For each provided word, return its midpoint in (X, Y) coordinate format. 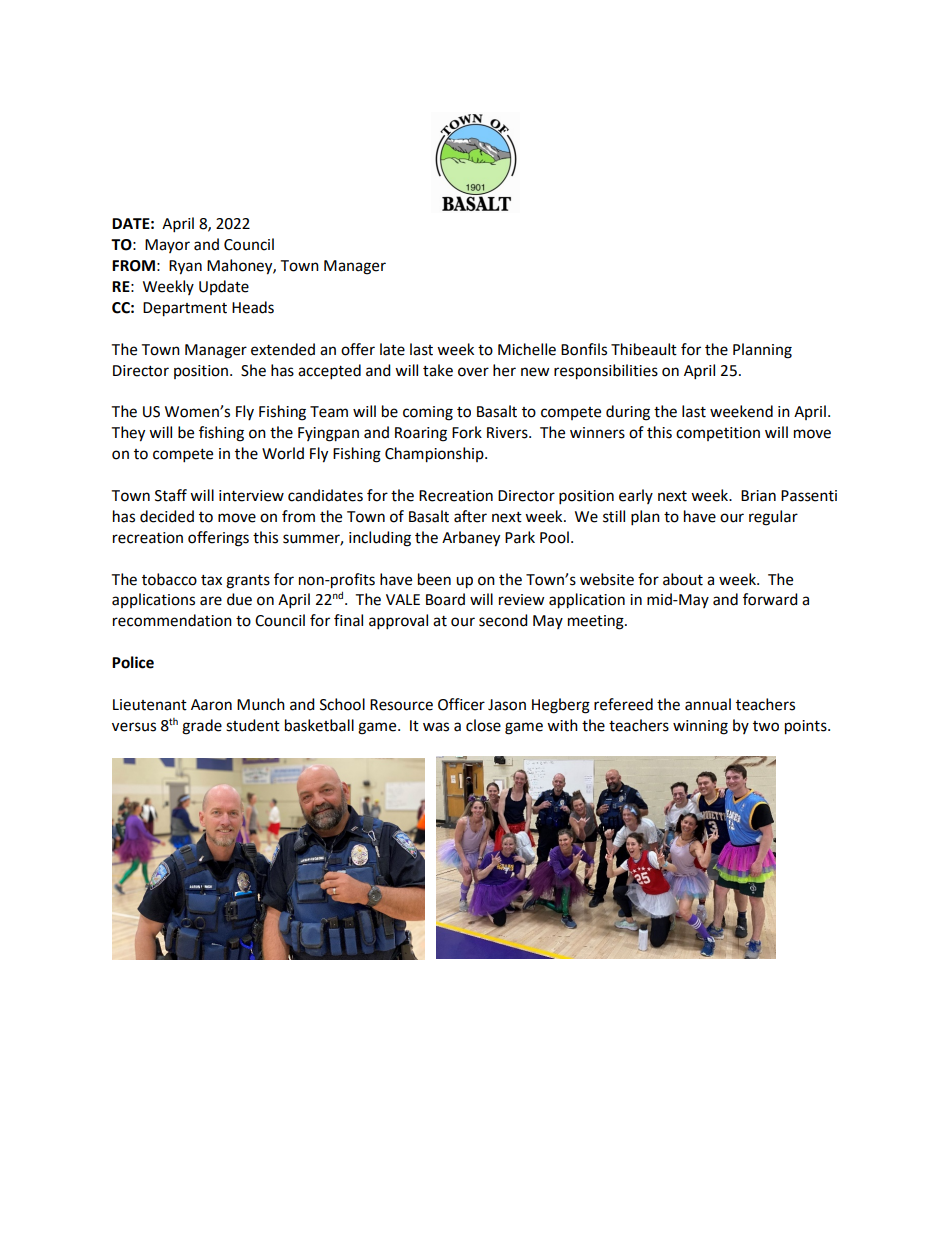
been (434, 579)
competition (718, 434)
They (128, 434)
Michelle (527, 349)
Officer (461, 704)
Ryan (185, 267)
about (683, 579)
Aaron (211, 705)
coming (428, 413)
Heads (253, 307)
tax (211, 580)
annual (708, 704)
